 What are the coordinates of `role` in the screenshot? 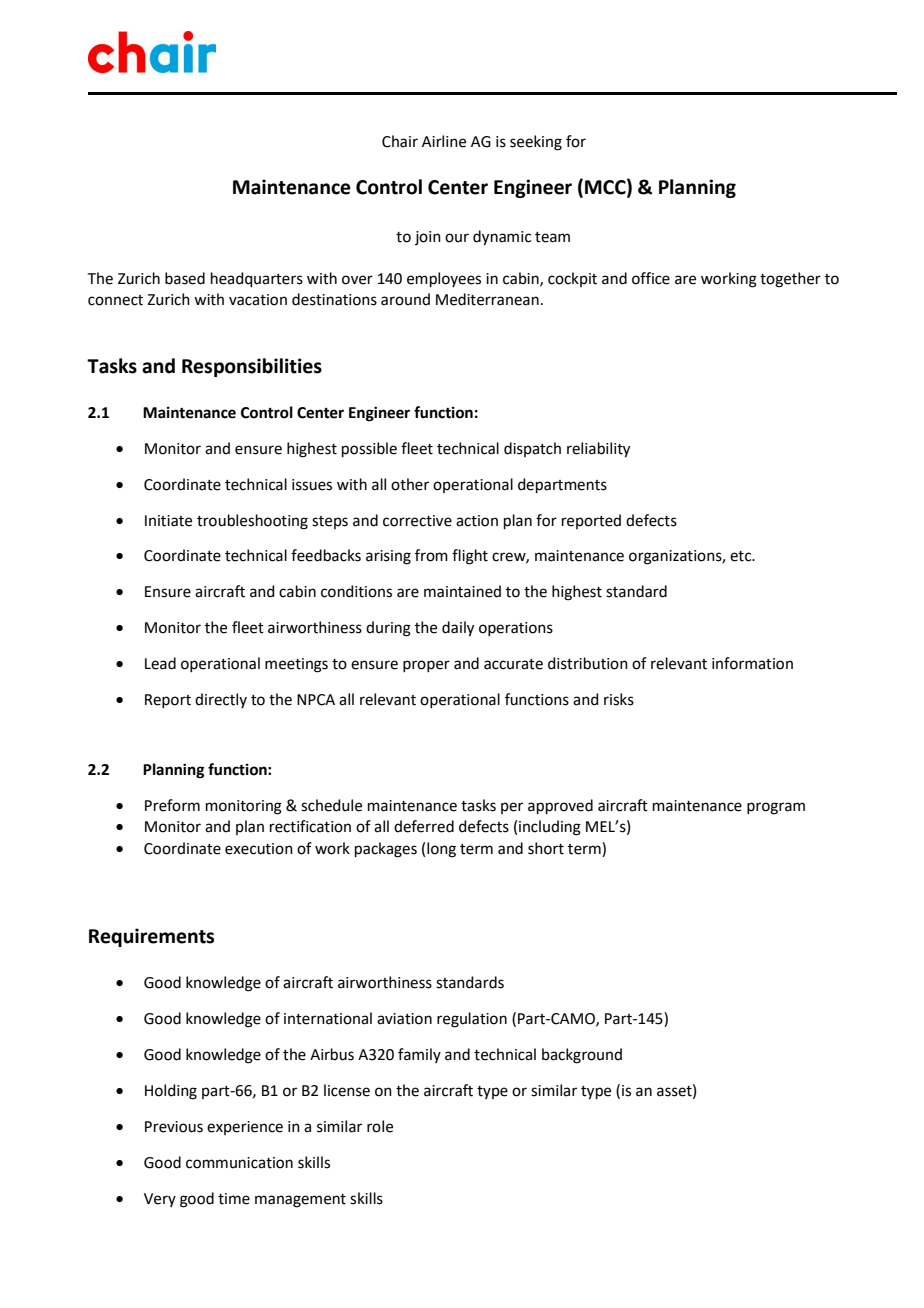 It's located at (380, 1126).
